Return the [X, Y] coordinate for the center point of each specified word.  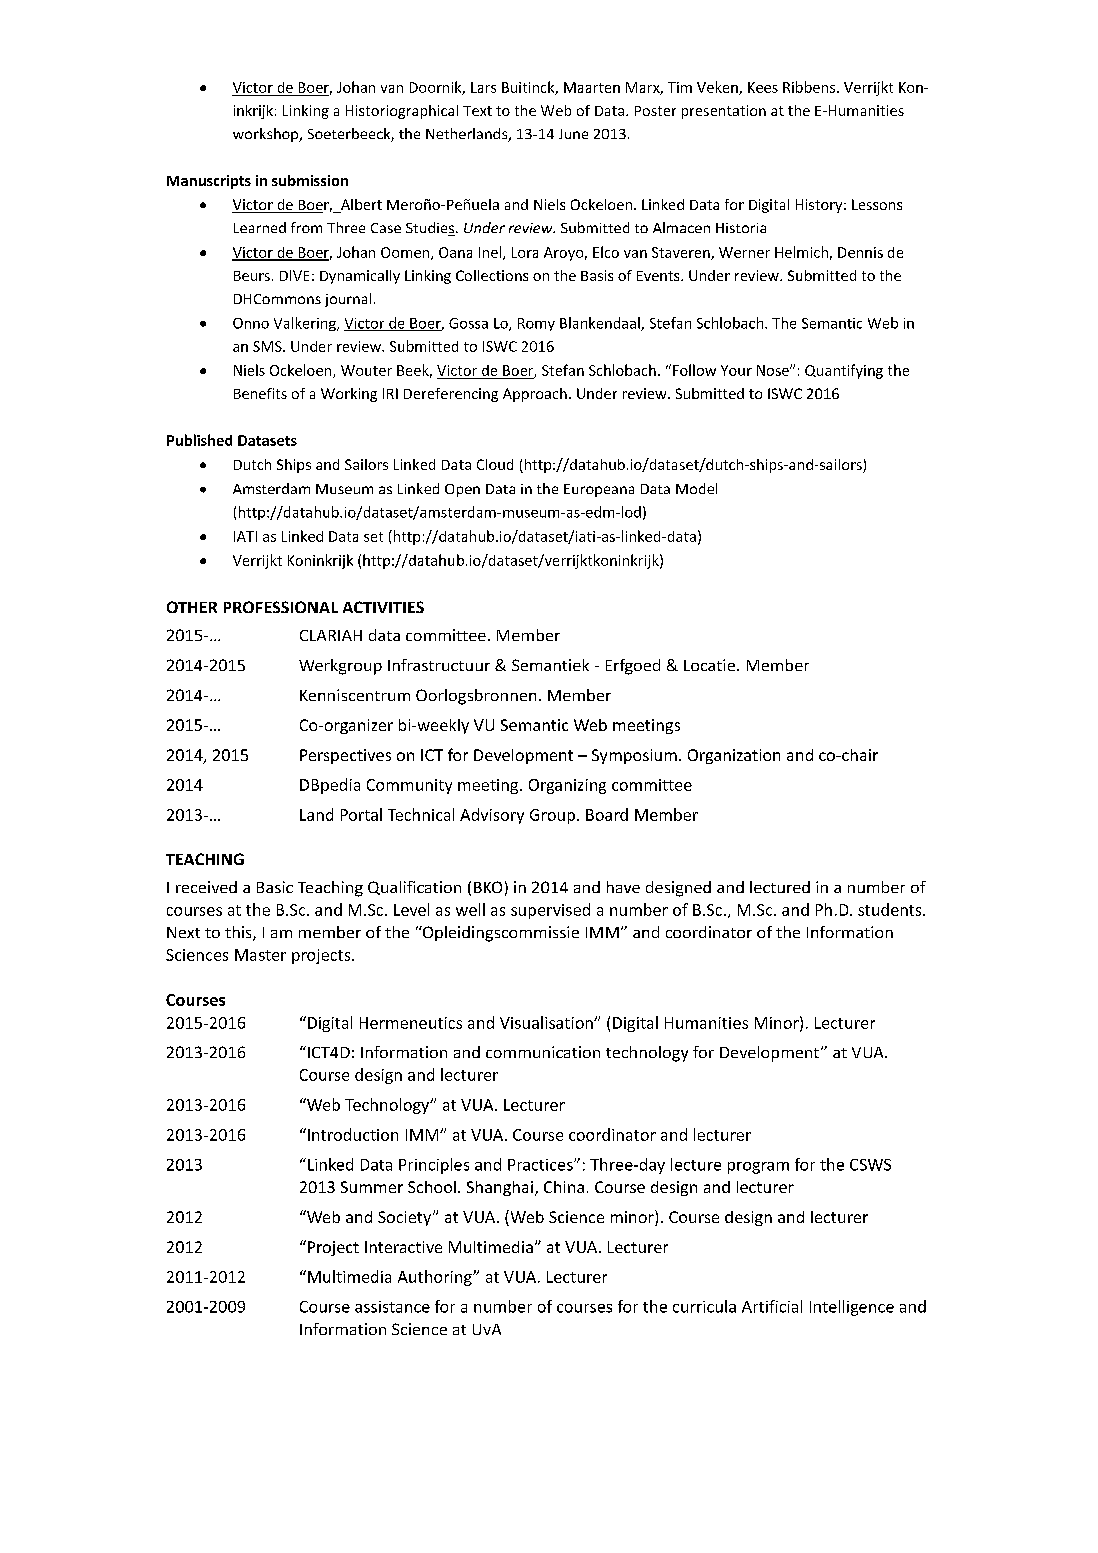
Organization [734, 756]
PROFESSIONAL [281, 607]
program [758, 1168]
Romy [536, 324]
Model [696, 488]
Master [260, 955]
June [573, 134]
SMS [268, 346]
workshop [267, 135]
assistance [392, 1307]
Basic [275, 887]
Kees [763, 87]
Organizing [567, 786]
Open [462, 490]
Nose [774, 370]
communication [543, 1052]
